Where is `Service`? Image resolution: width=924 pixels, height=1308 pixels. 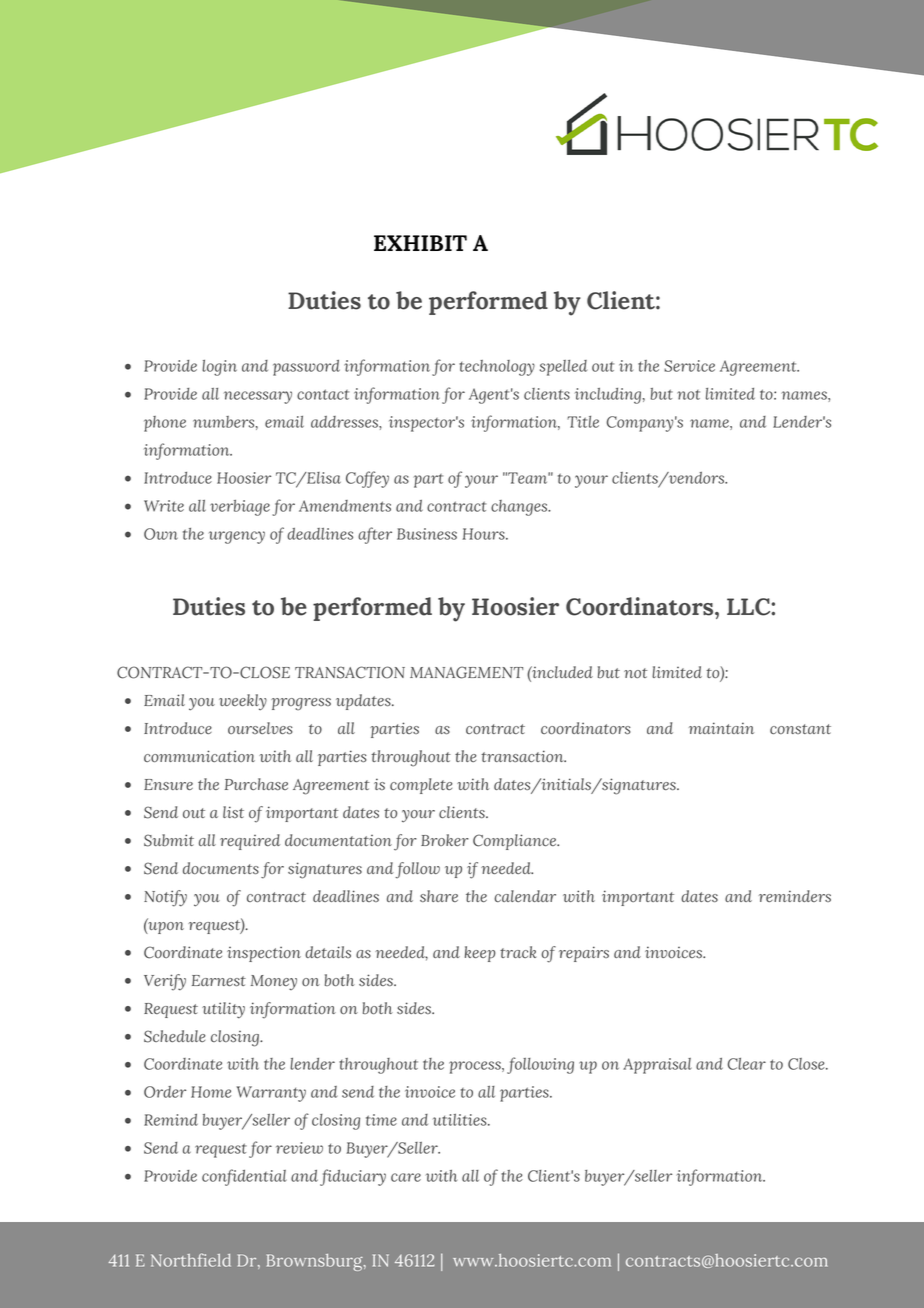
Service is located at coordinates (689, 366).
